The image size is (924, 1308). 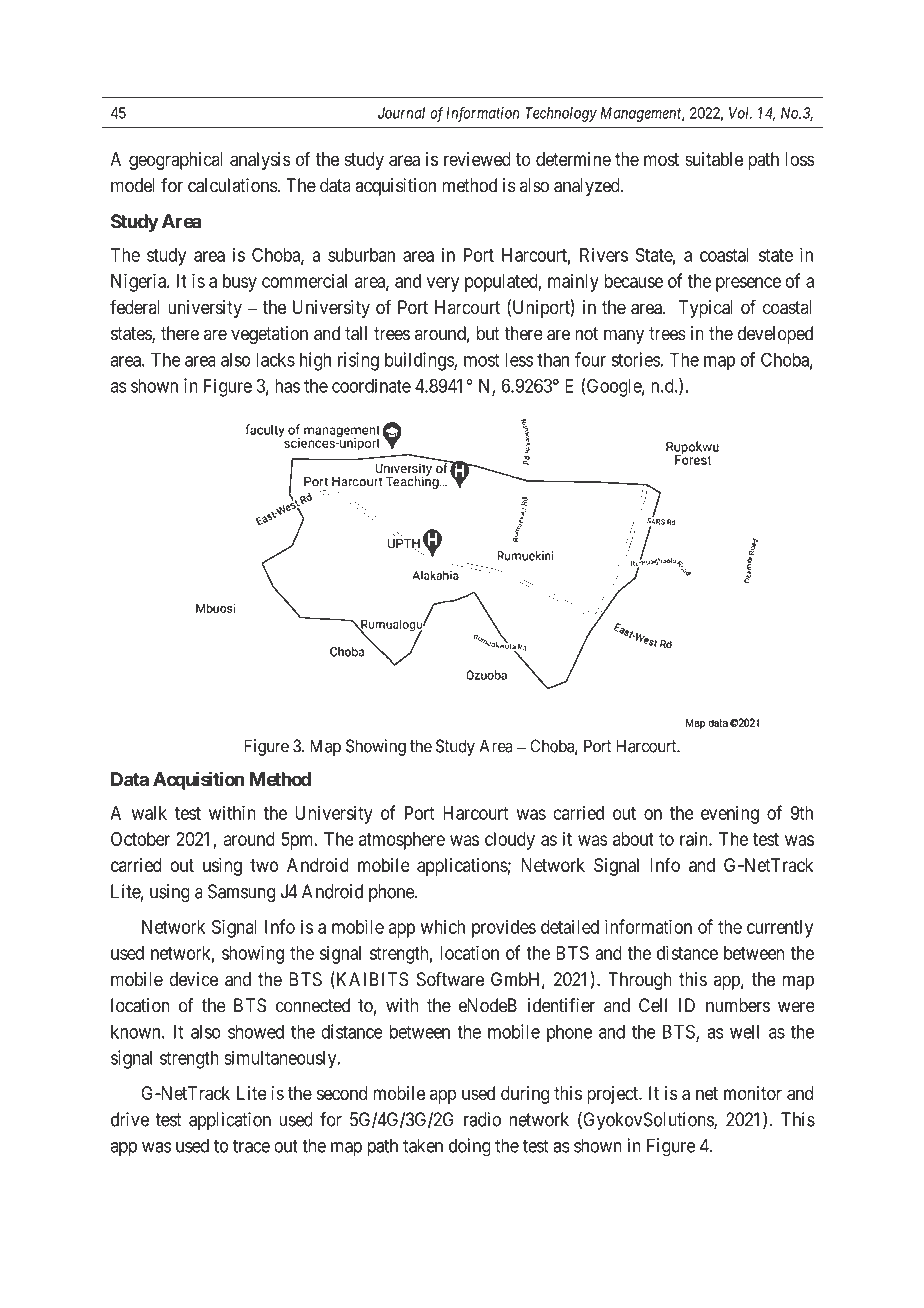 I want to click on cloudy, so click(x=510, y=841).
